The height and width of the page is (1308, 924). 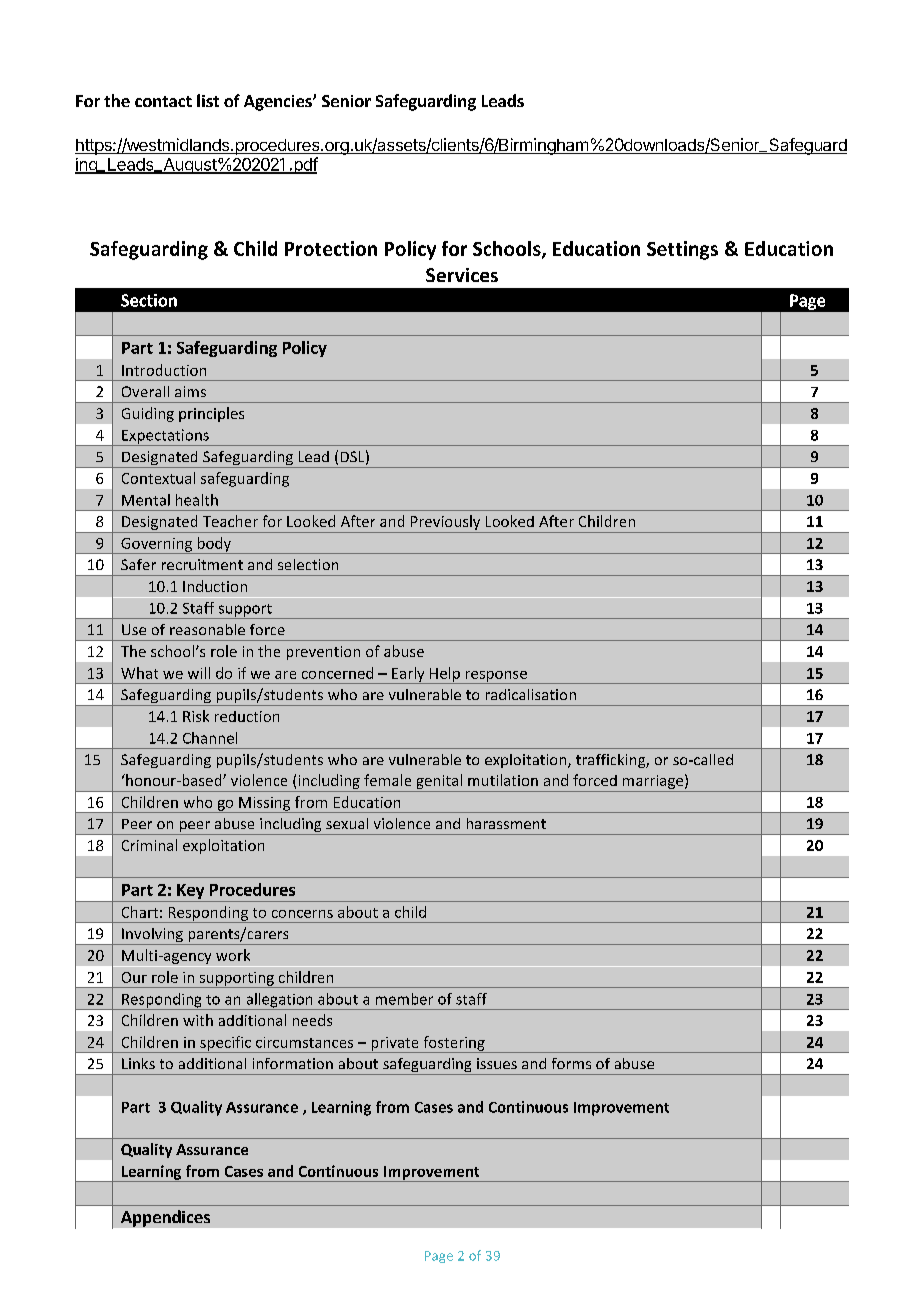 What do you see at coordinates (395, 1045) in the page?
I see `private` at bounding box center [395, 1045].
